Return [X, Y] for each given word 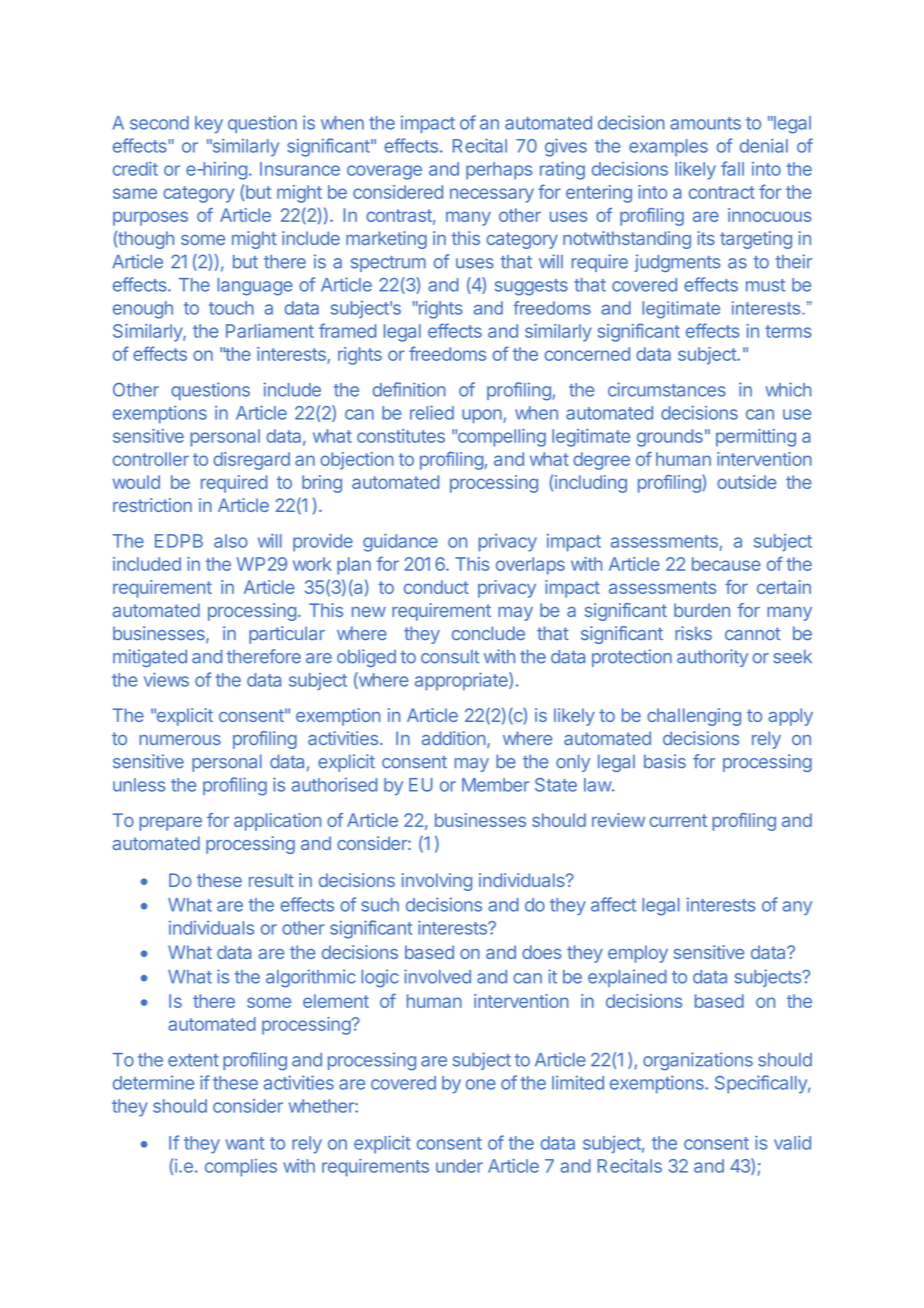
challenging [694, 717]
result [271, 880]
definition [409, 389]
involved [437, 976]
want [245, 1143]
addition [454, 738]
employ [638, 954]
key [209, 124]
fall [732, 168]
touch [231, 308]
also [231, 541]
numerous [180, 740]
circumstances [667, 389]
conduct [436, 587]
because [726, 564]
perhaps [499, 171]
